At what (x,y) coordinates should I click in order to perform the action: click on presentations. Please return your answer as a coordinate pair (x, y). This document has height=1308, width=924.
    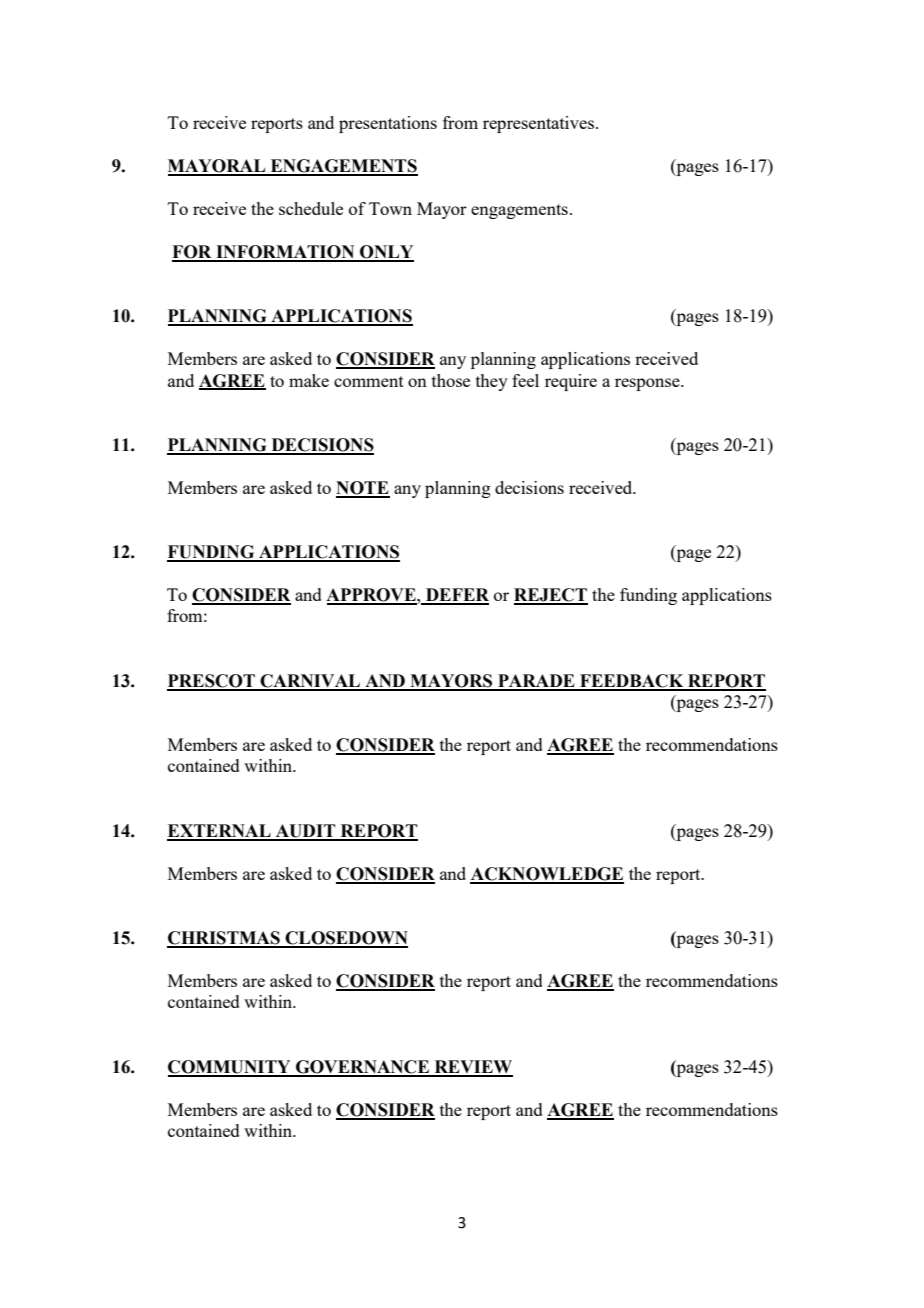
    Looking at the image, I should click on (388, 124).
